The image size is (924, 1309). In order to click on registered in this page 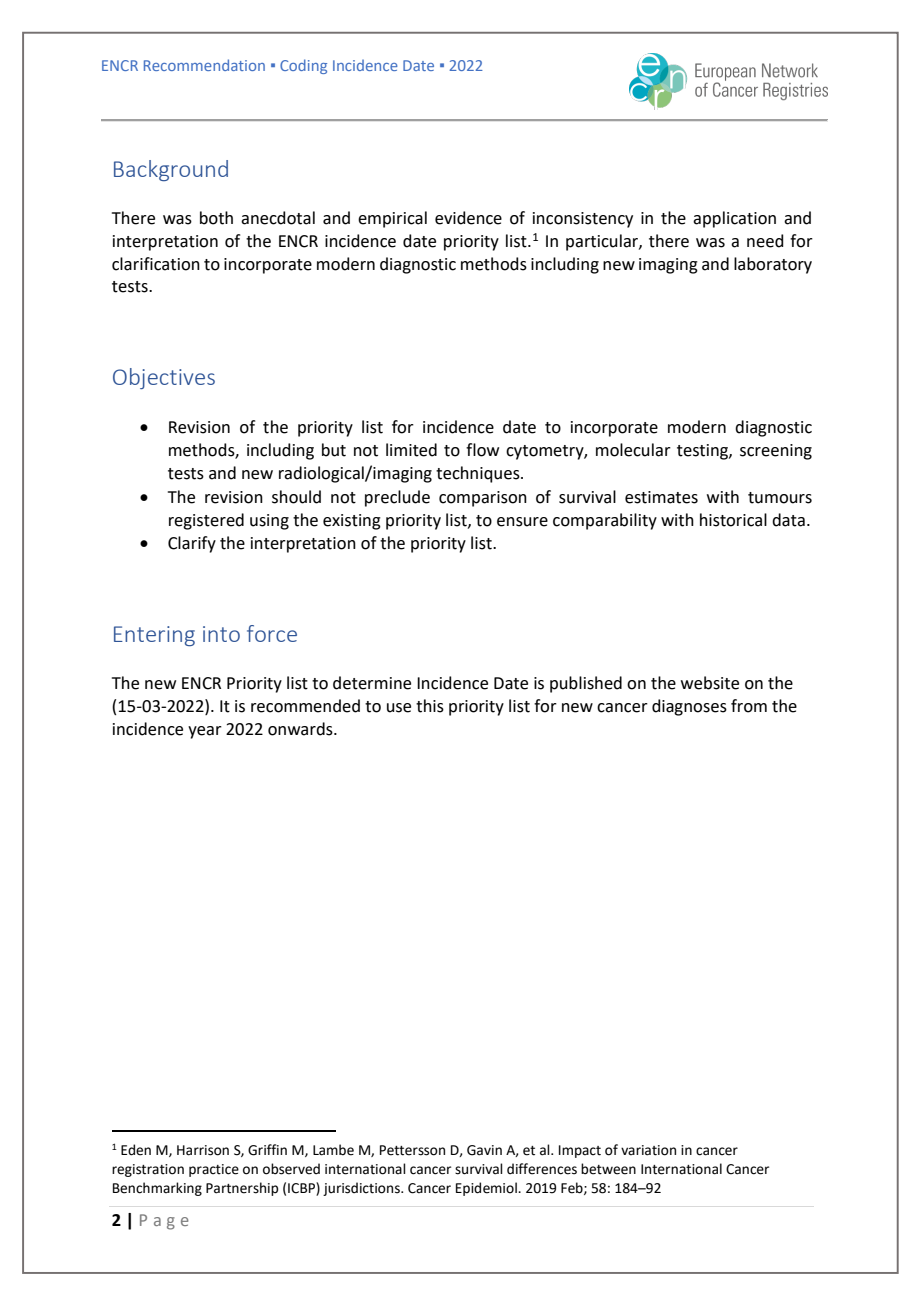, I will do `click(206, 521)`.
